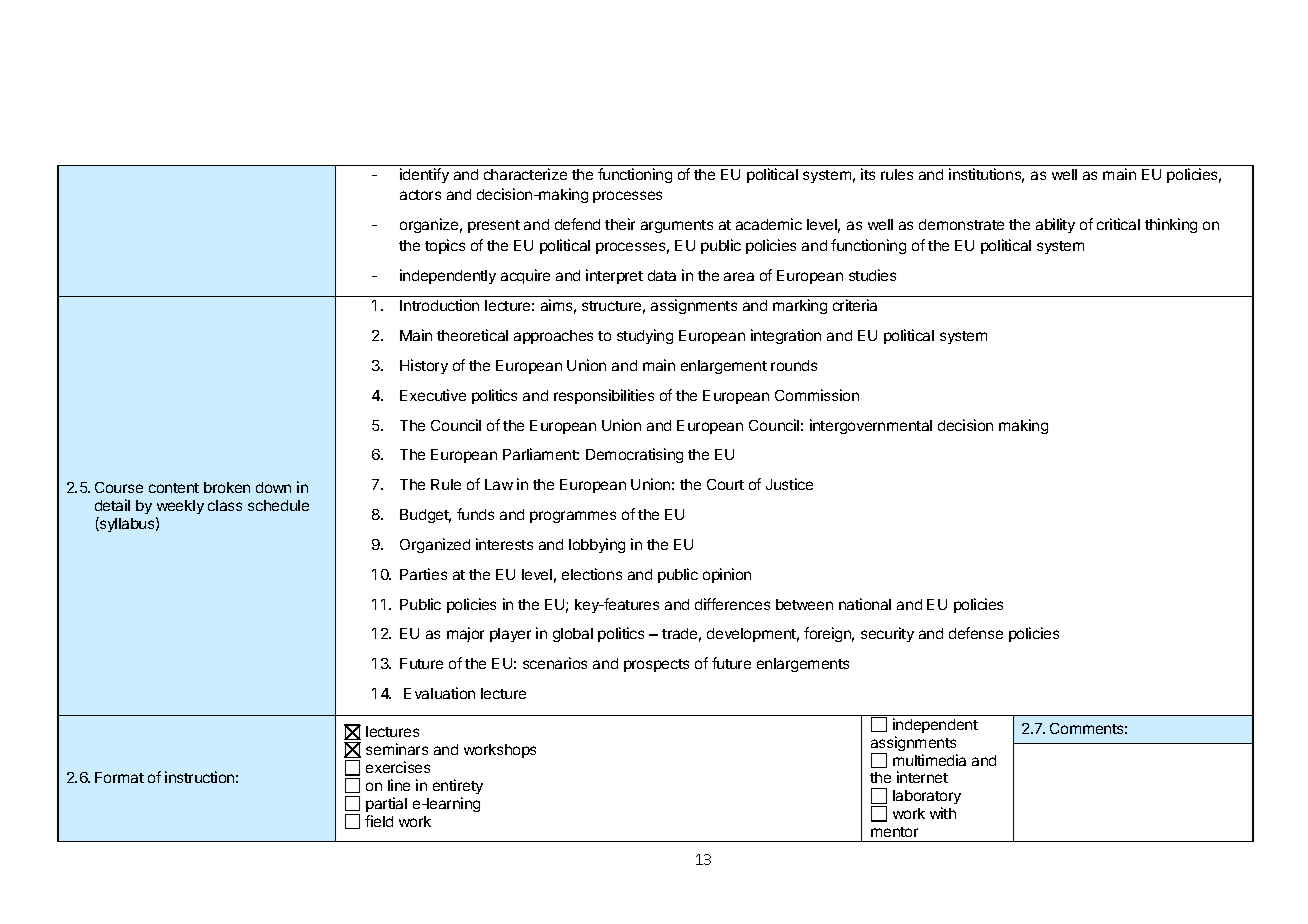 The width and height of the screenshot is (1308, 924). Describe the element at coordinates (789, 484) in the screenshot. I see `Justice` at that location.
